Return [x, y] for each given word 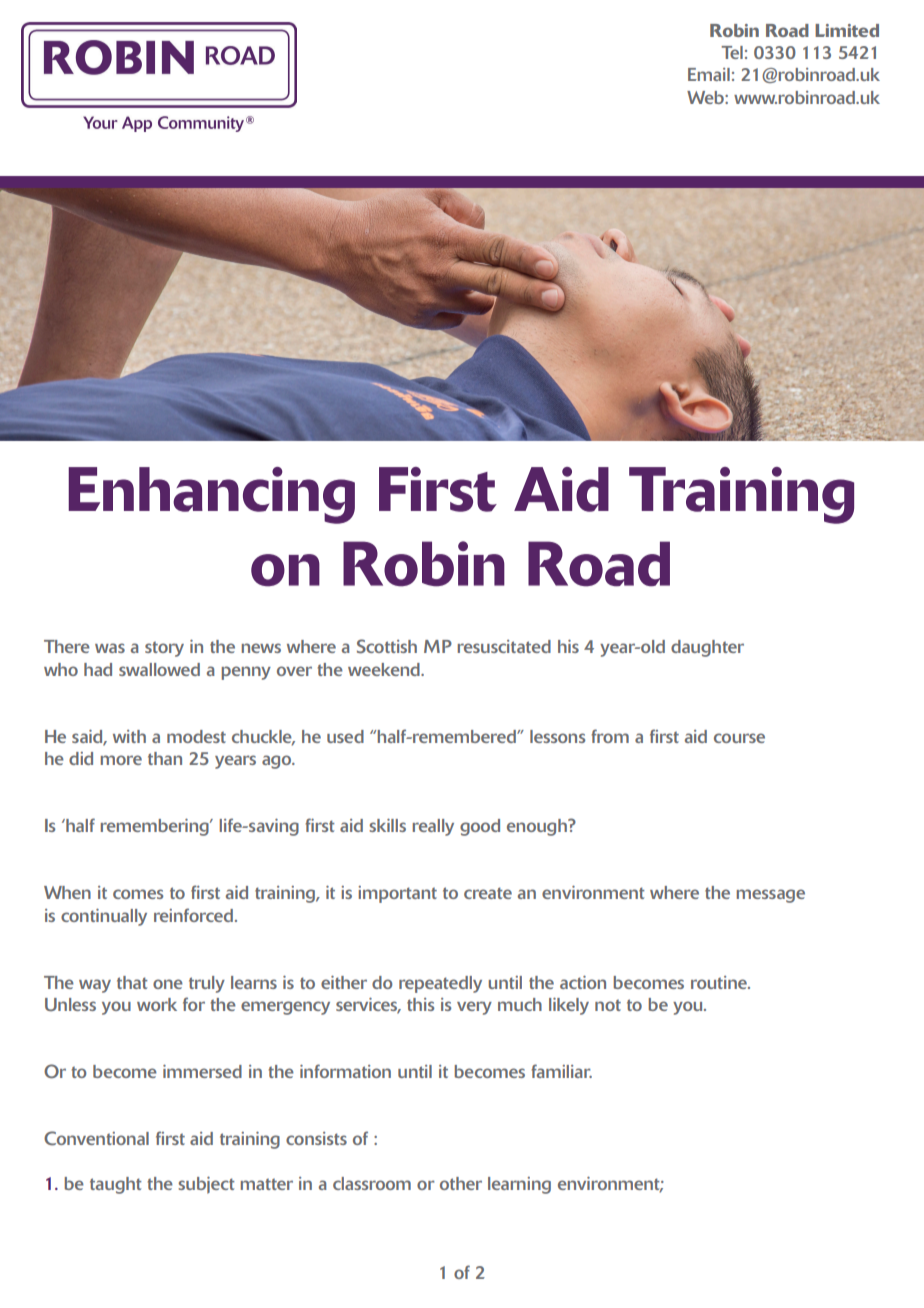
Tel [732, 52]
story [164, 649]
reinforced [195, 915]
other [461, 1183]
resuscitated [504, 646]
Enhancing [211, 495]
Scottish [387, 646]
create [488, 893]
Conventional [96, 1138]
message [770, 896]
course [739, 738]
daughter [707, 648]
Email [709, 74]
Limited [847, 30]
